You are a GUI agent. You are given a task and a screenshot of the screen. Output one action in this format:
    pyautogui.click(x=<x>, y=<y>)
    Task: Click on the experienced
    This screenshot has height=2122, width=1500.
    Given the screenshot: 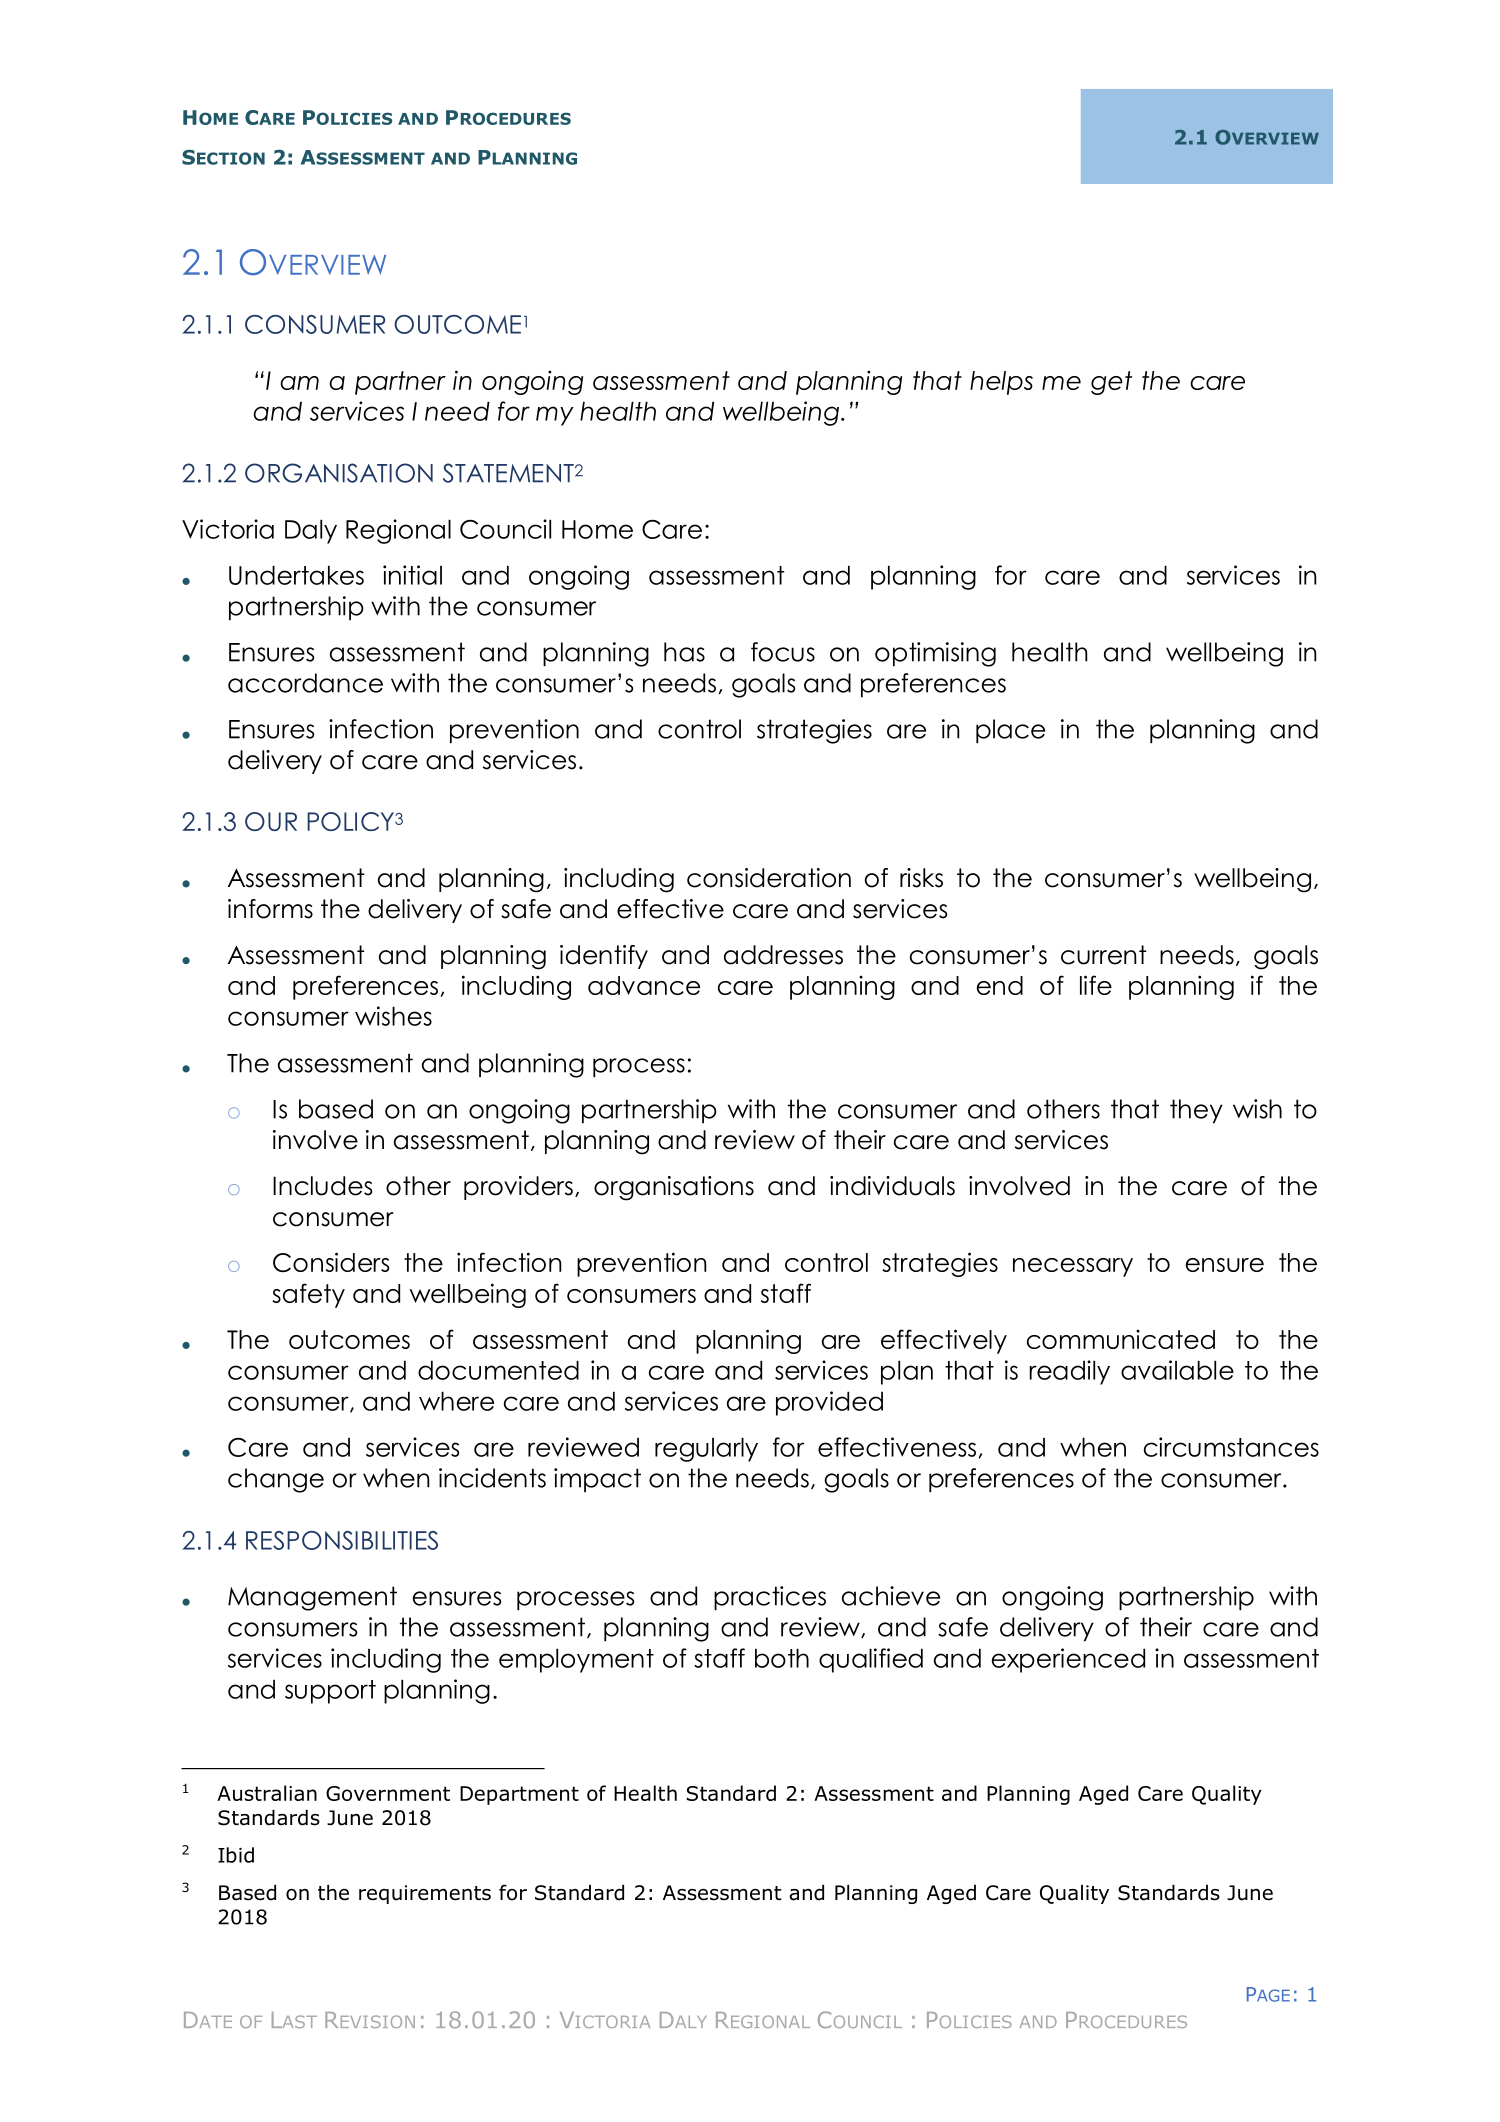 What is the action you would take?
    pyautogui.click(x=1068, y=1660)
